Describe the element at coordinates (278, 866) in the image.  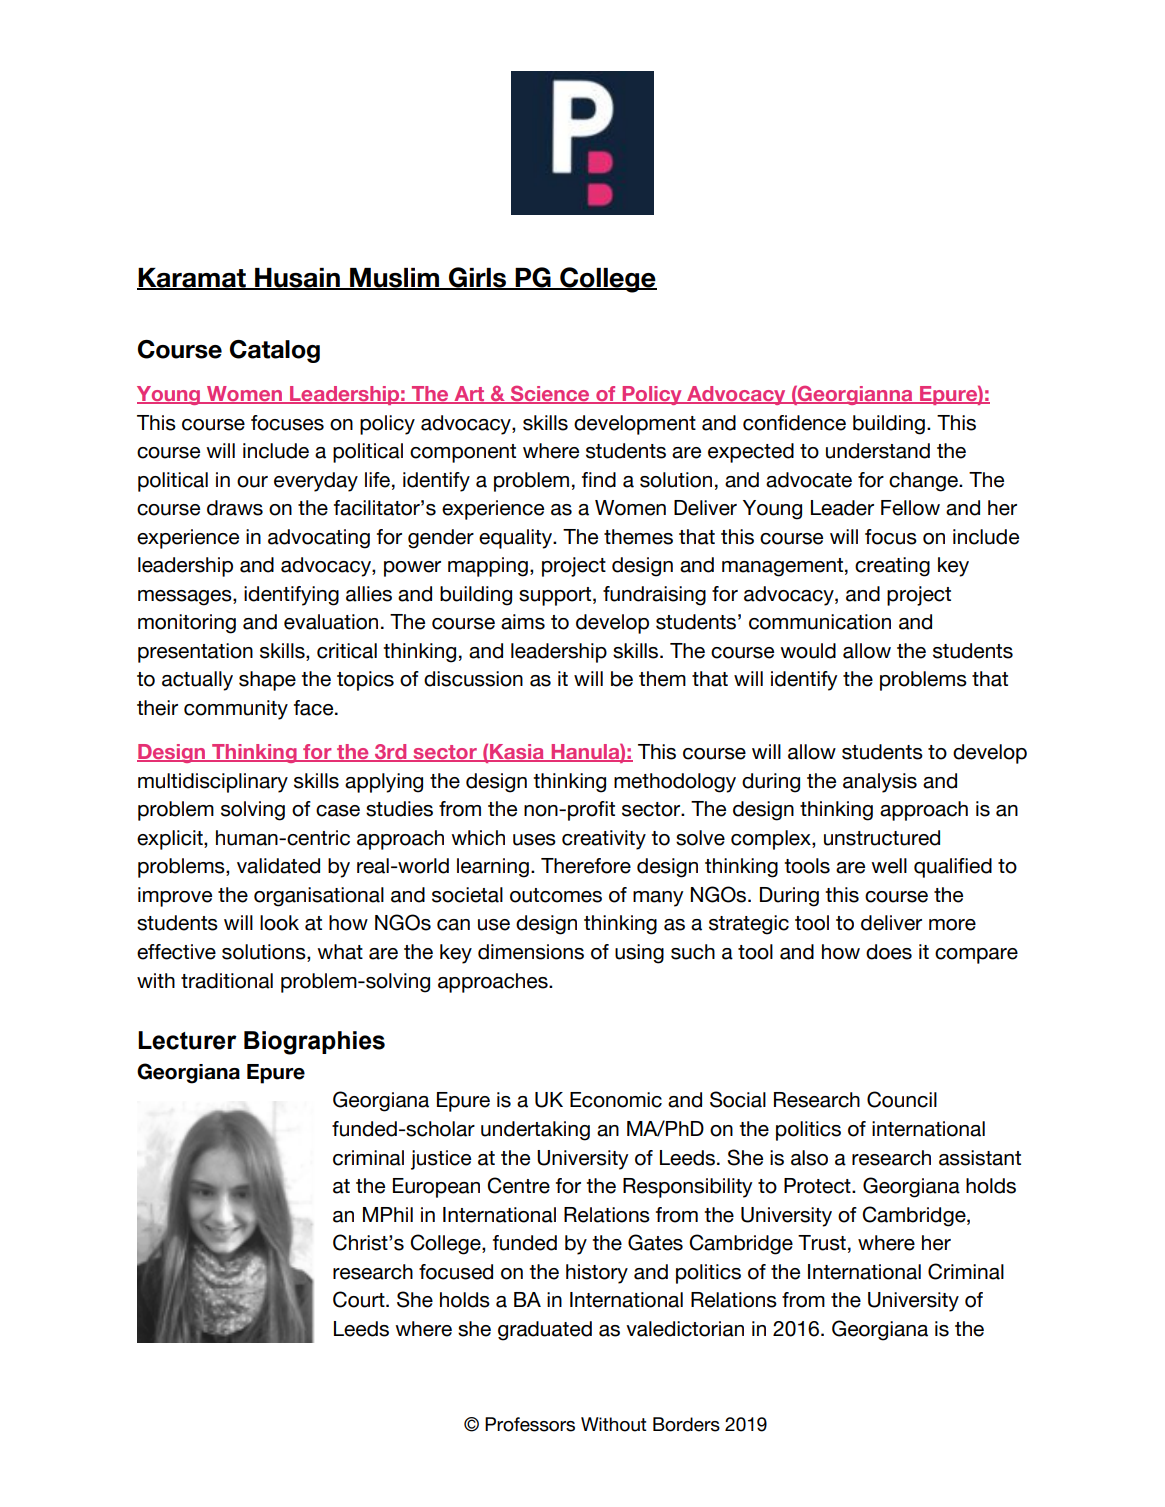
I see `validated` at that location.
